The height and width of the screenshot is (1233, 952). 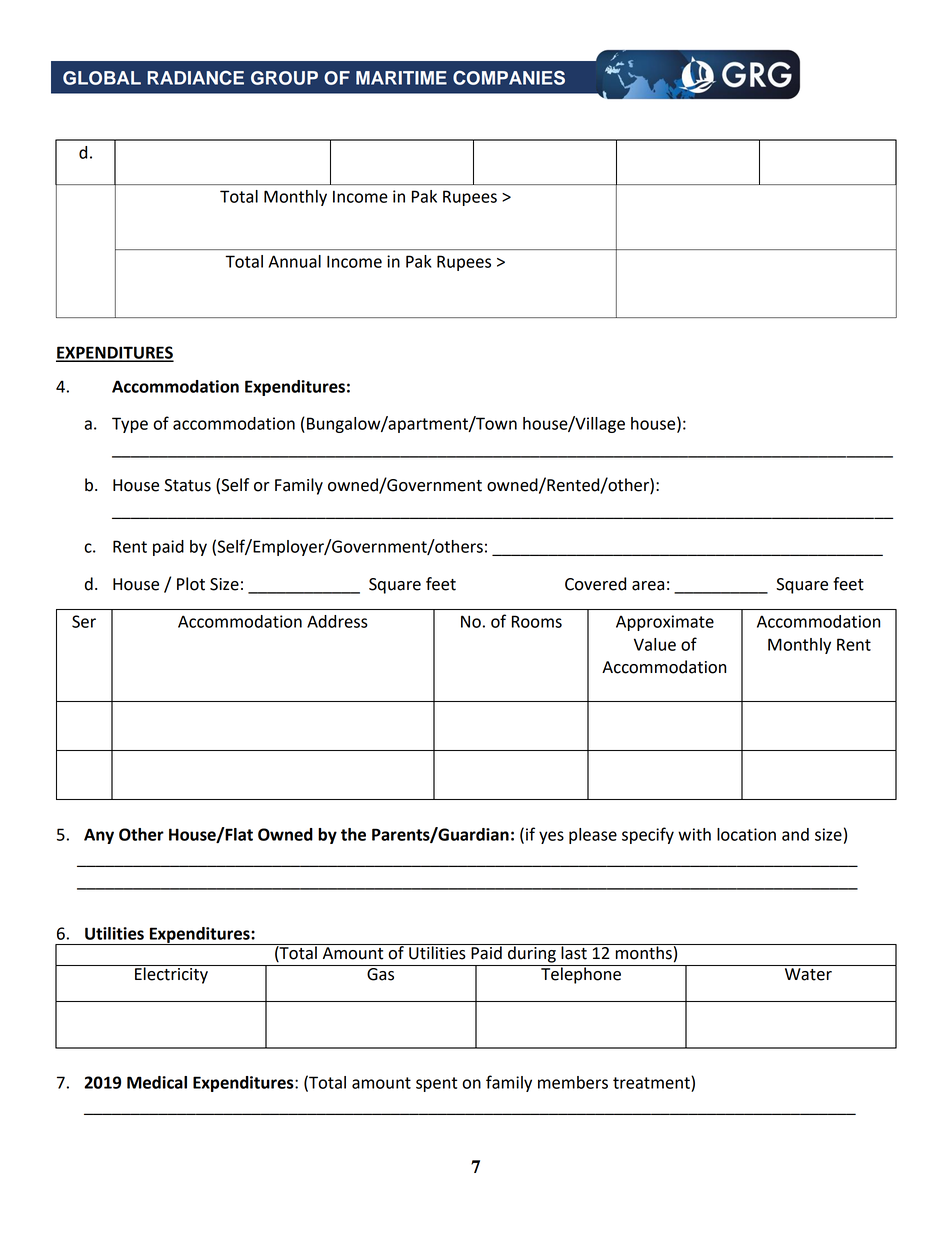 I want to click on location, so click(x=746, y=834).
